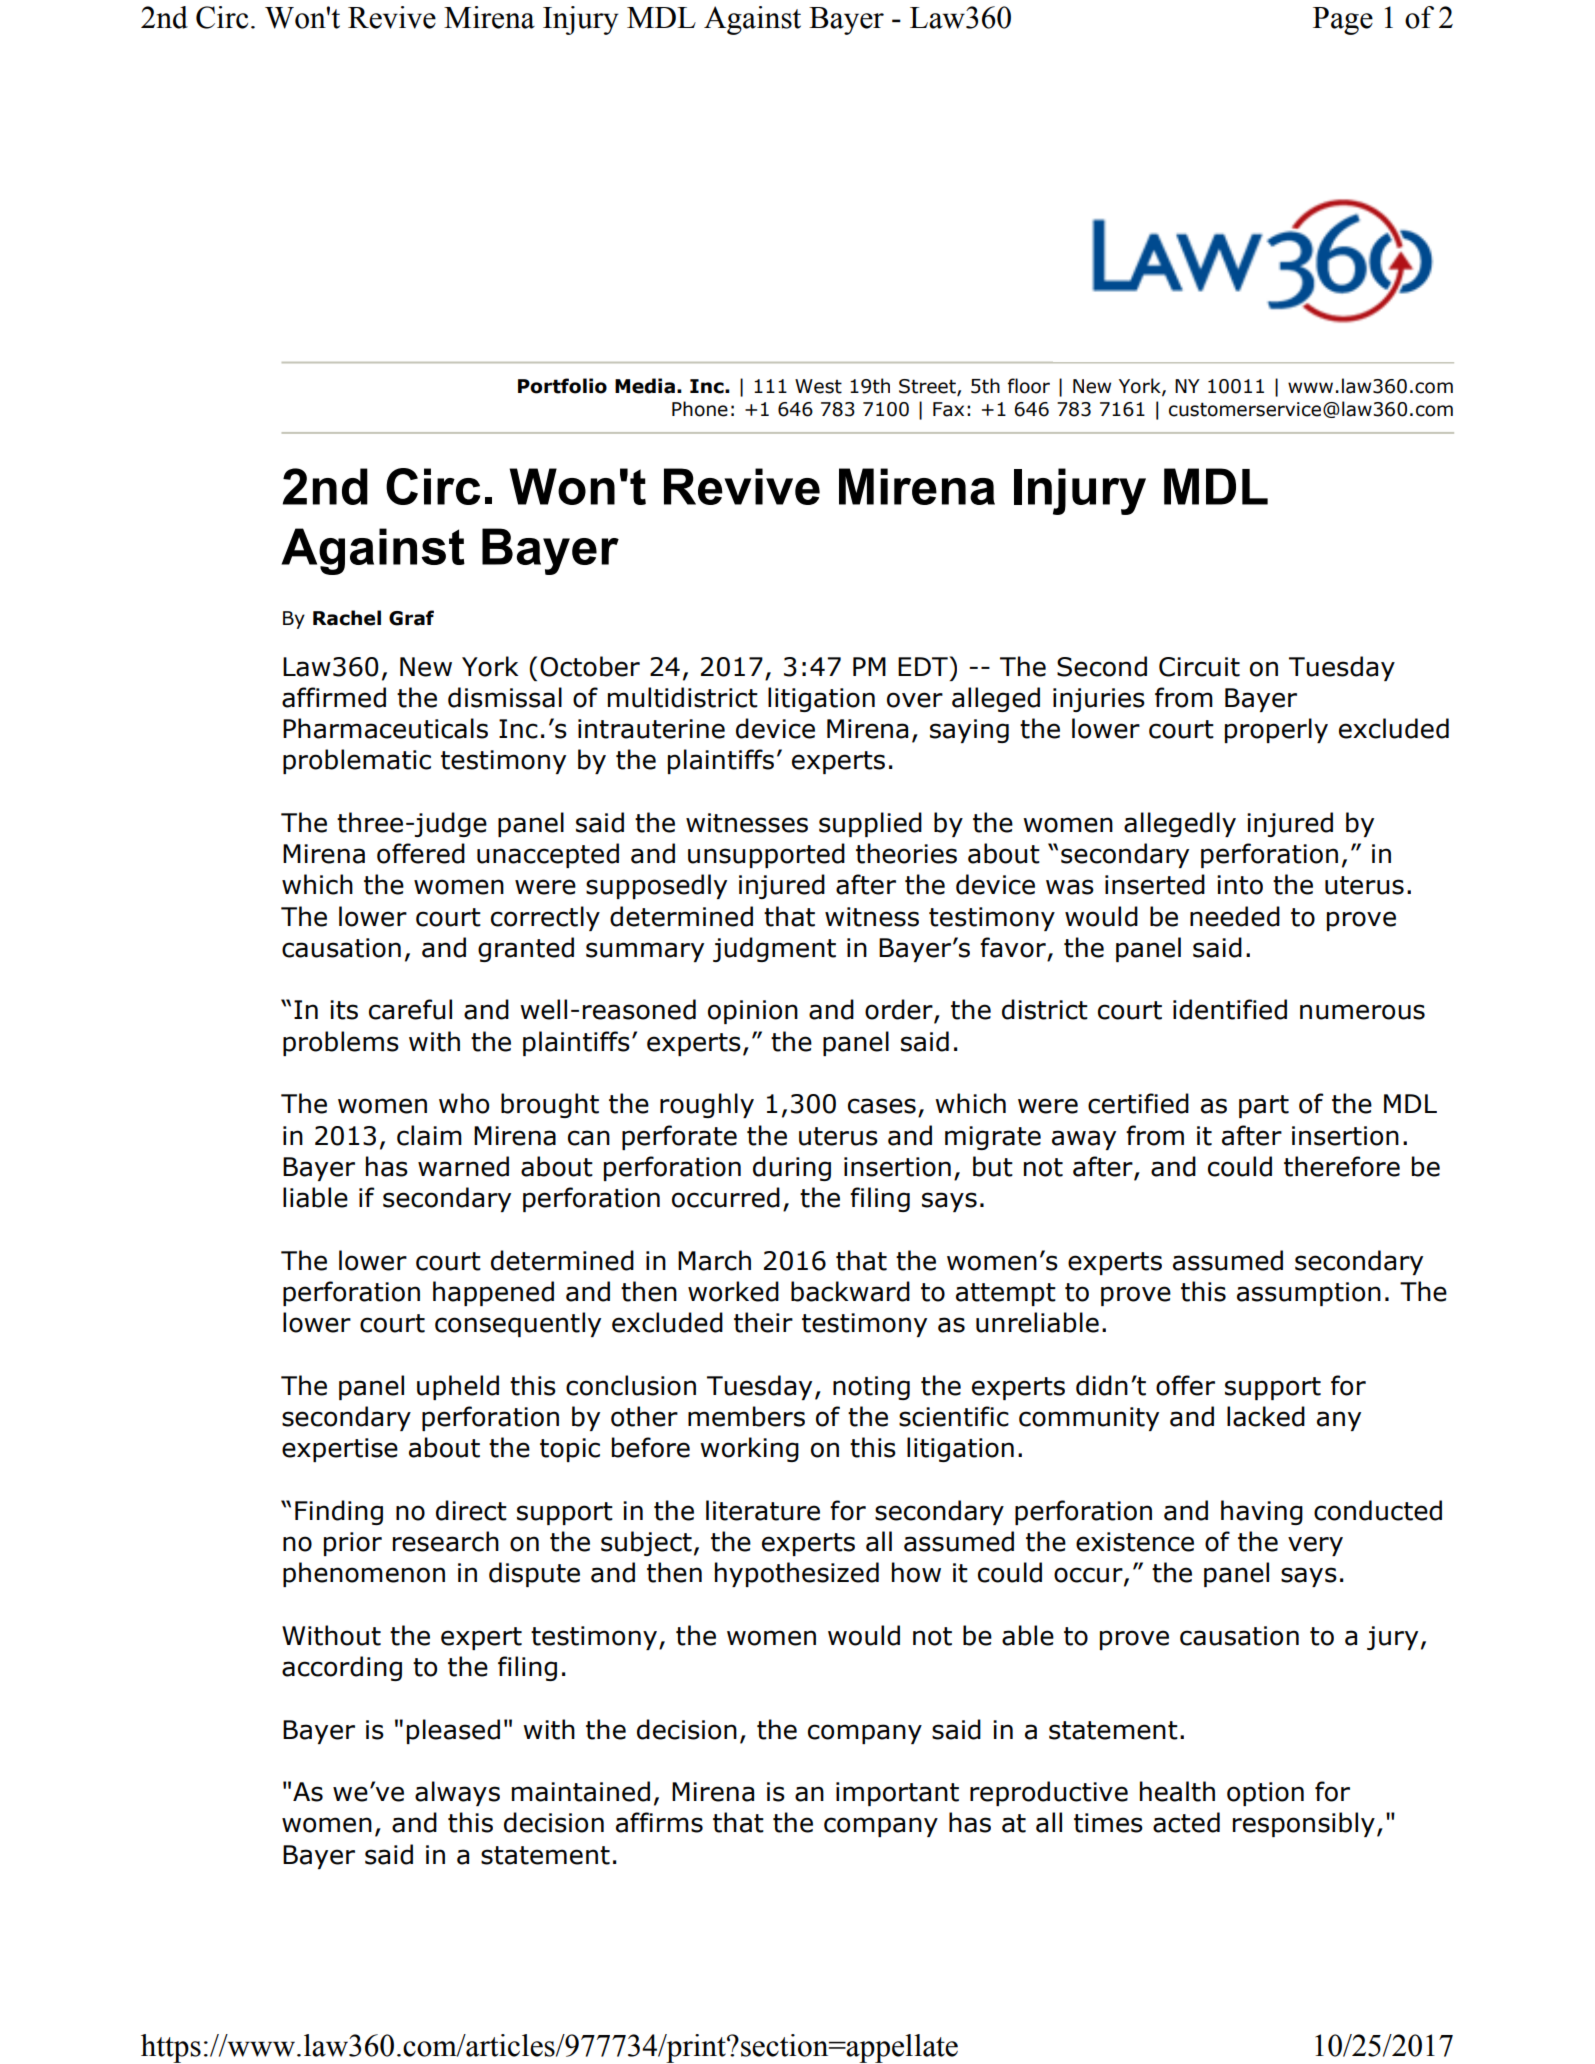 The image size is (1595, 2064). Describe the element at coordinates (457, 1793) in the image. I see `always` at that location.
